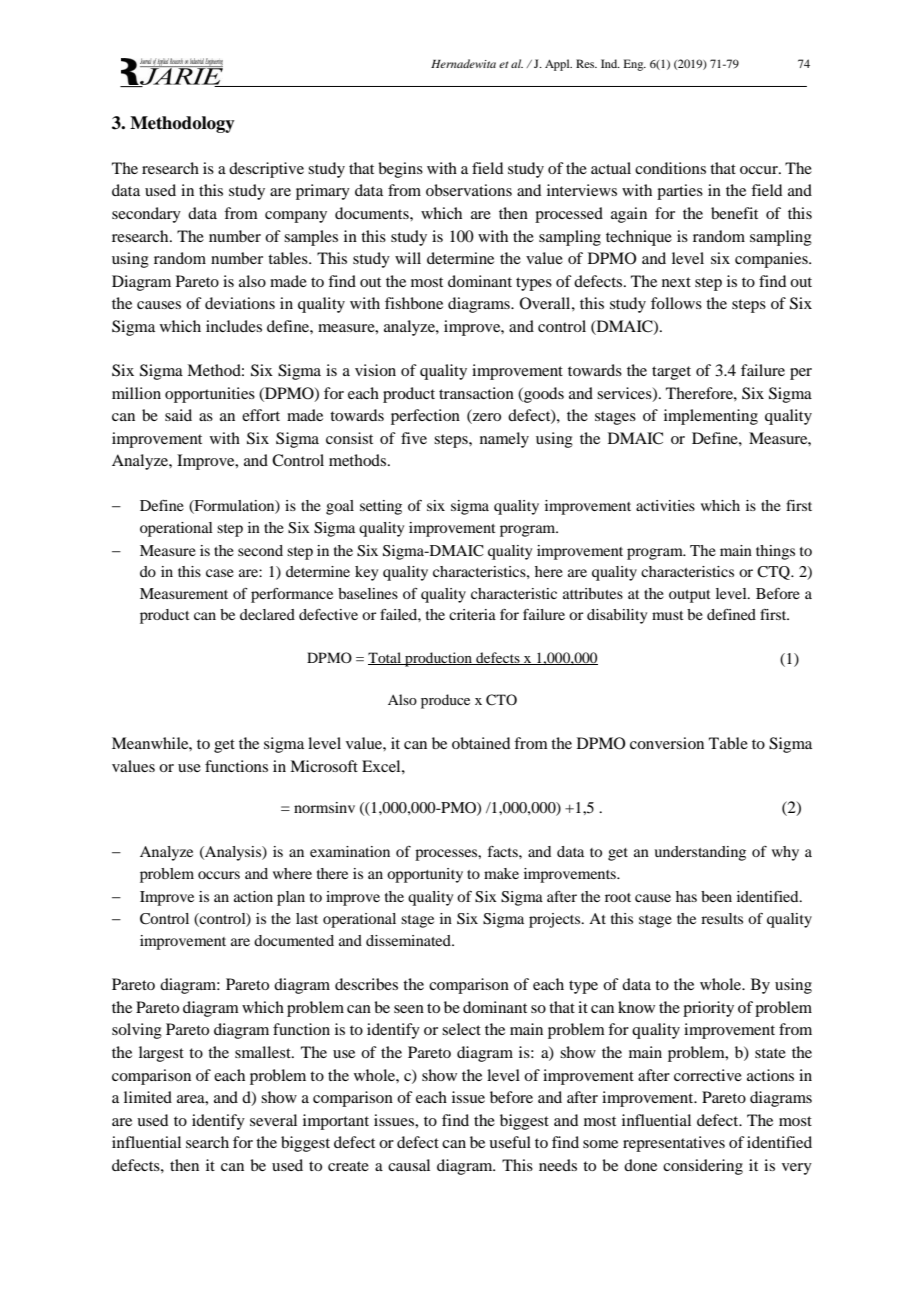 The height and width of the image is (1307, 924). What do you see at coordinates (690, 596) in the image?
I see `output` at bounding box center [690, 596].
